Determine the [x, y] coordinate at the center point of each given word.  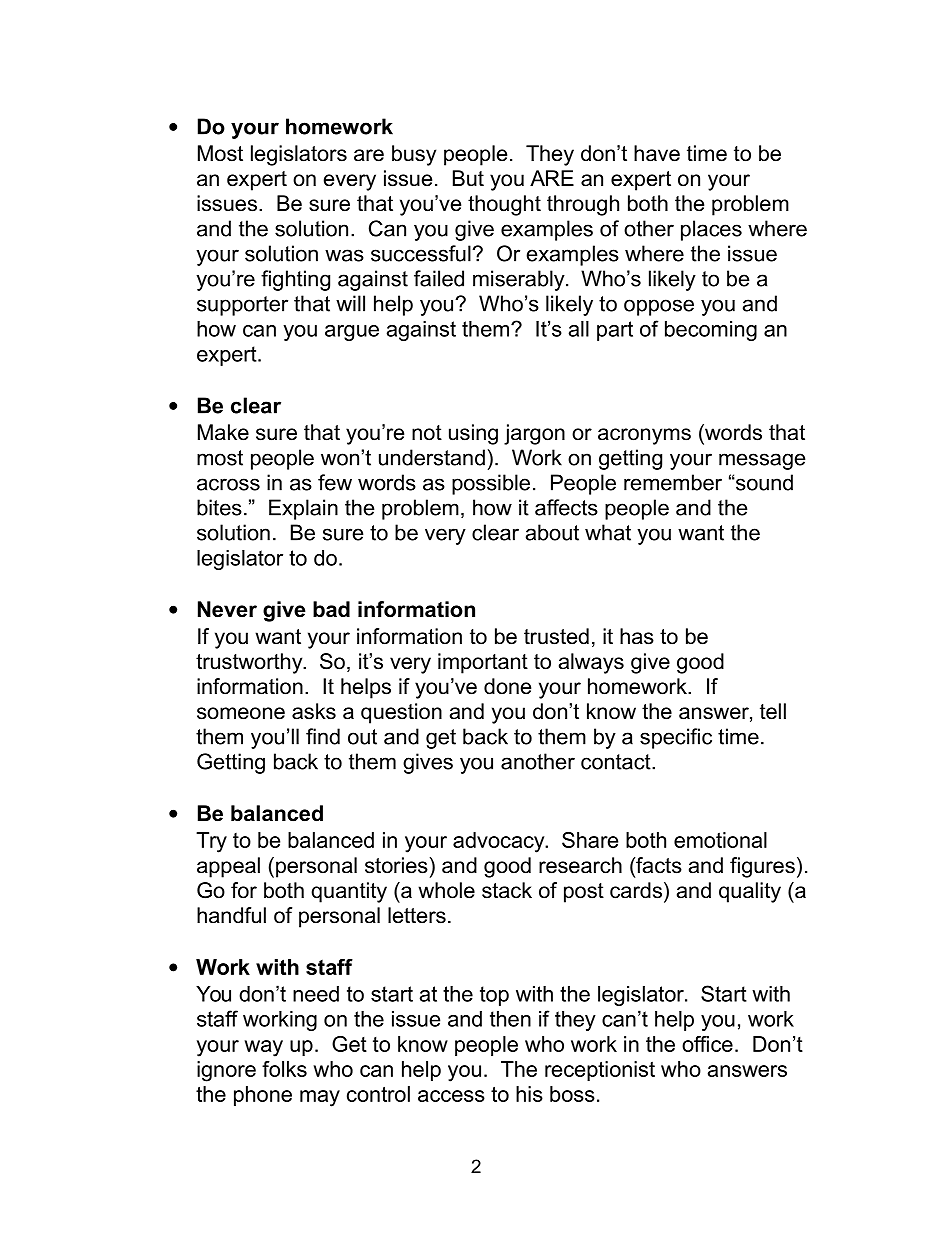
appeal [228, 867]
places [711, 230]
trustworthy [250, 663]
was [344, 255]
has [637, 636]
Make [223, 432]
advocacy [500, 842]
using [473, 434]
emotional [720, 840]
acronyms [644, 436]
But [468, 178]
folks [284, 1069]
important [483, 663]
